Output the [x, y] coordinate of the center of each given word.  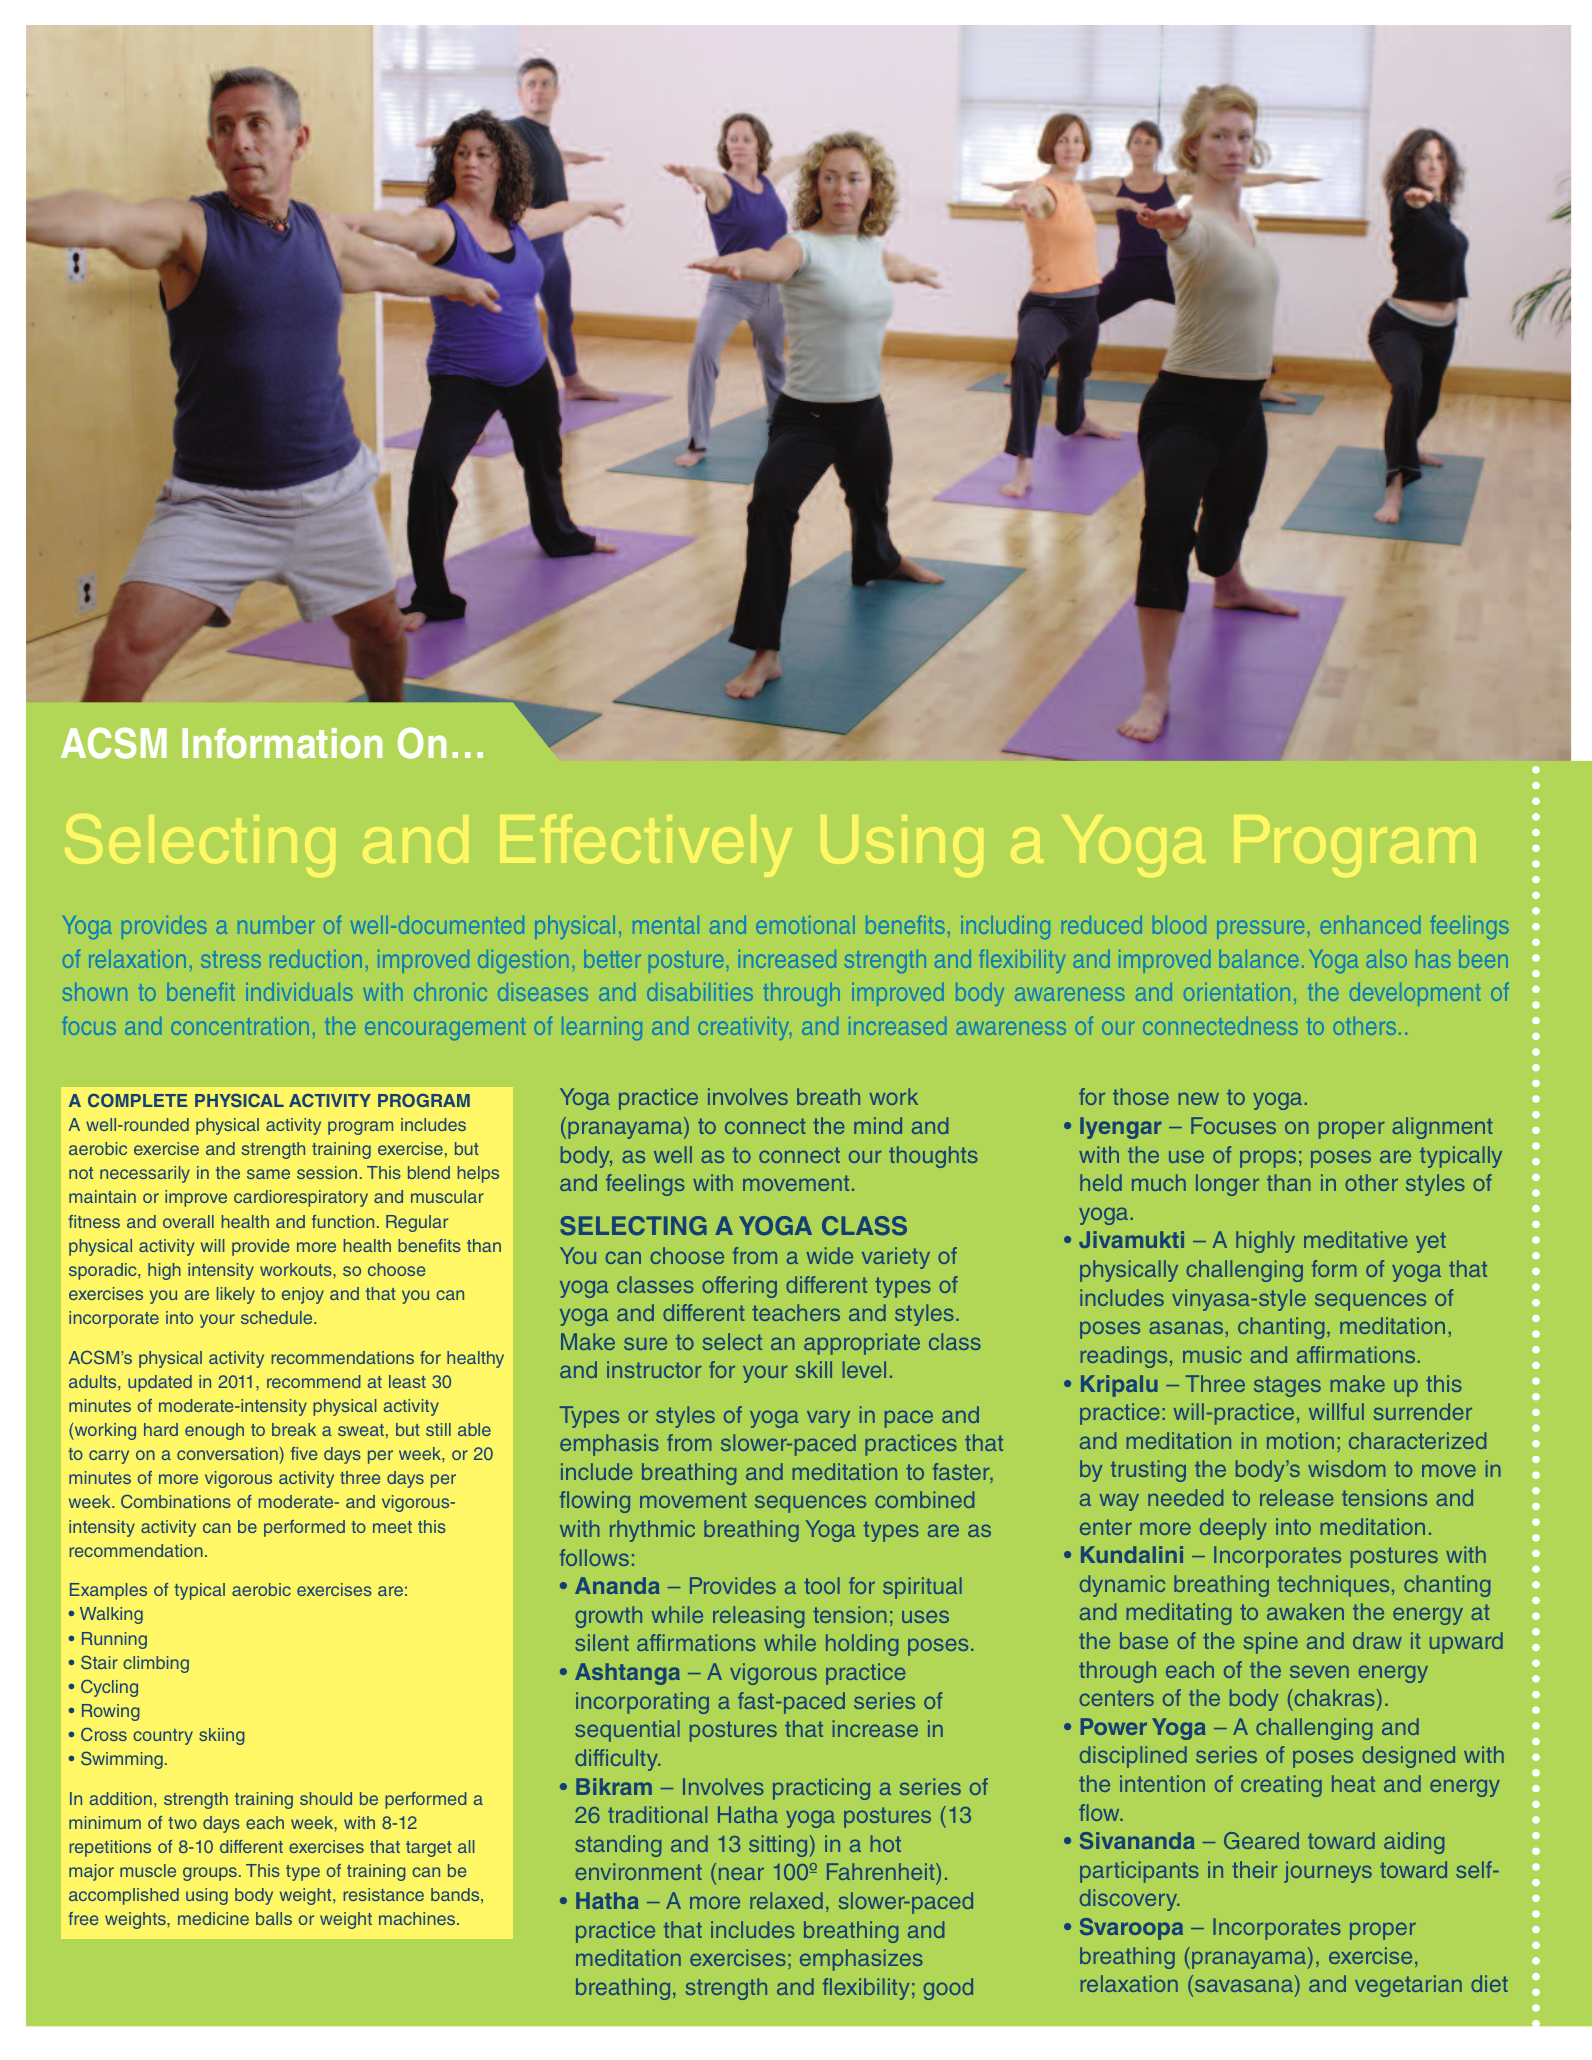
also [1387, 959]
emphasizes [861, 1960]
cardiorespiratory [301, 1198]
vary [828, 1419]
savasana [1244, 1985]
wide [830, 1255]
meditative [1355, 1239]
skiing [221, 1736]
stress [231, 959]
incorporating [642, 1703]
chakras [1333, 1697]
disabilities [700, 992]
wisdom [1346, 1468]
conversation [227, 1453]
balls [274, 1918]
